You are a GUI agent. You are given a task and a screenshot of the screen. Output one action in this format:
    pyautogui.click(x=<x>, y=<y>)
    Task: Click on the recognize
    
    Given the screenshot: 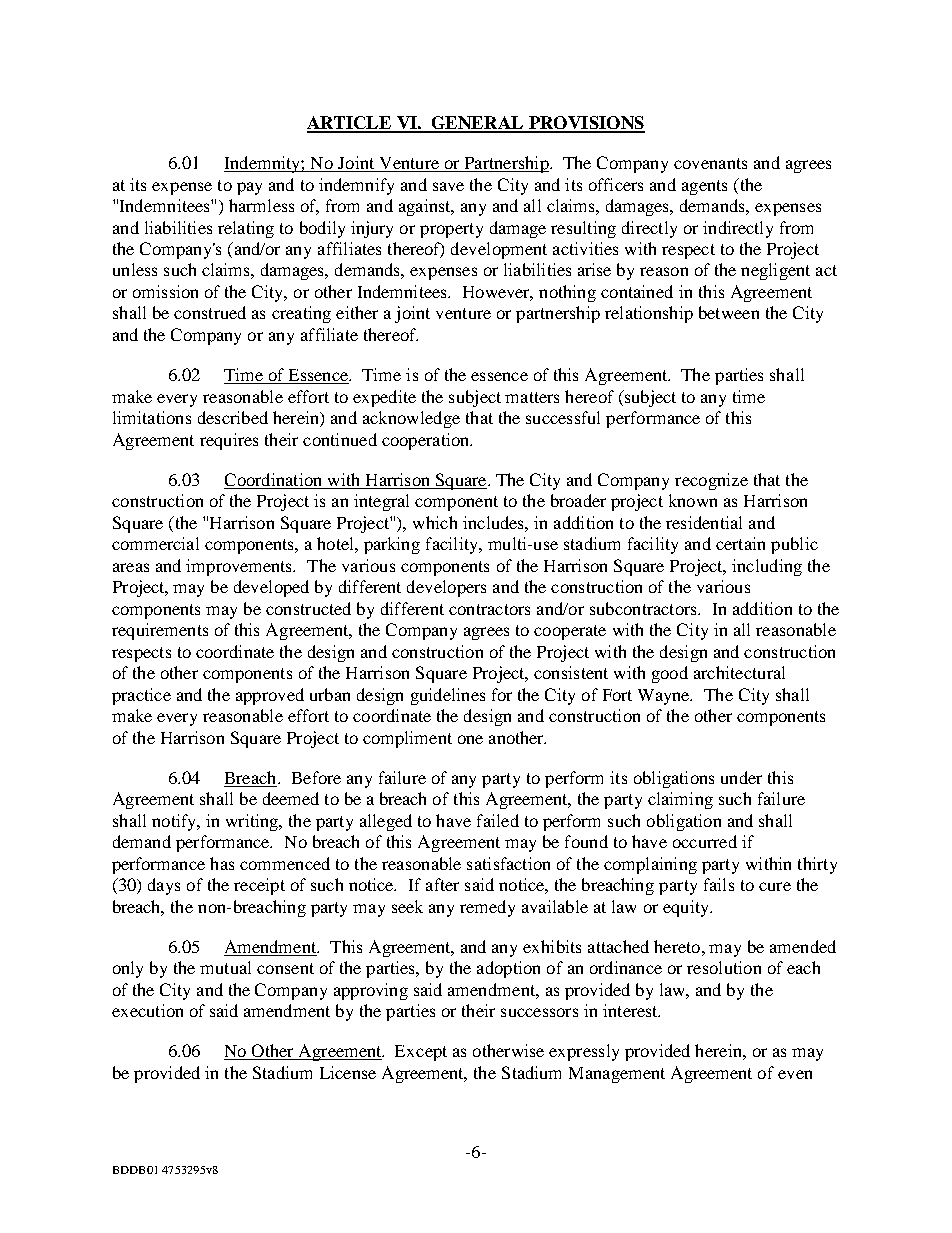 What is the action you would take?
    pyautogui.click(x=711, y=481)
